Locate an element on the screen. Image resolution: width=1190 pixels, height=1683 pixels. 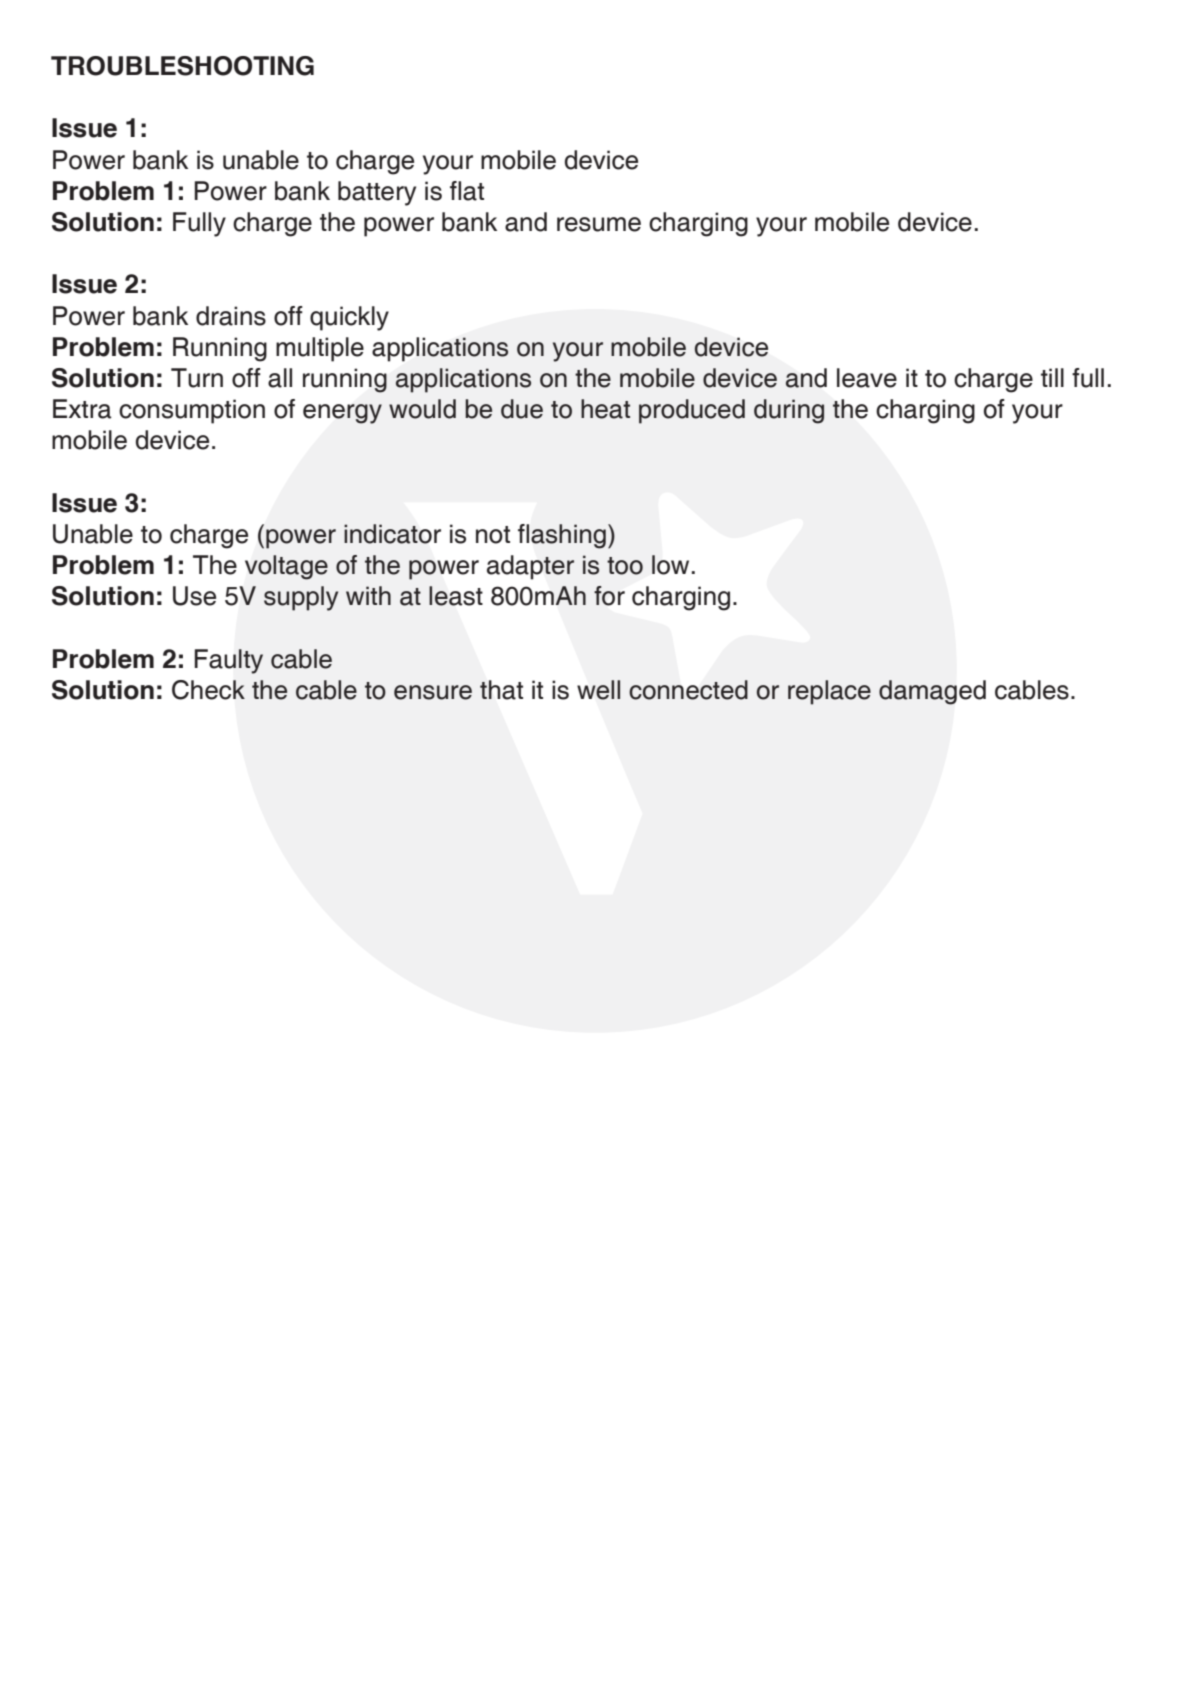
during is located at coordinates (789, 411).
